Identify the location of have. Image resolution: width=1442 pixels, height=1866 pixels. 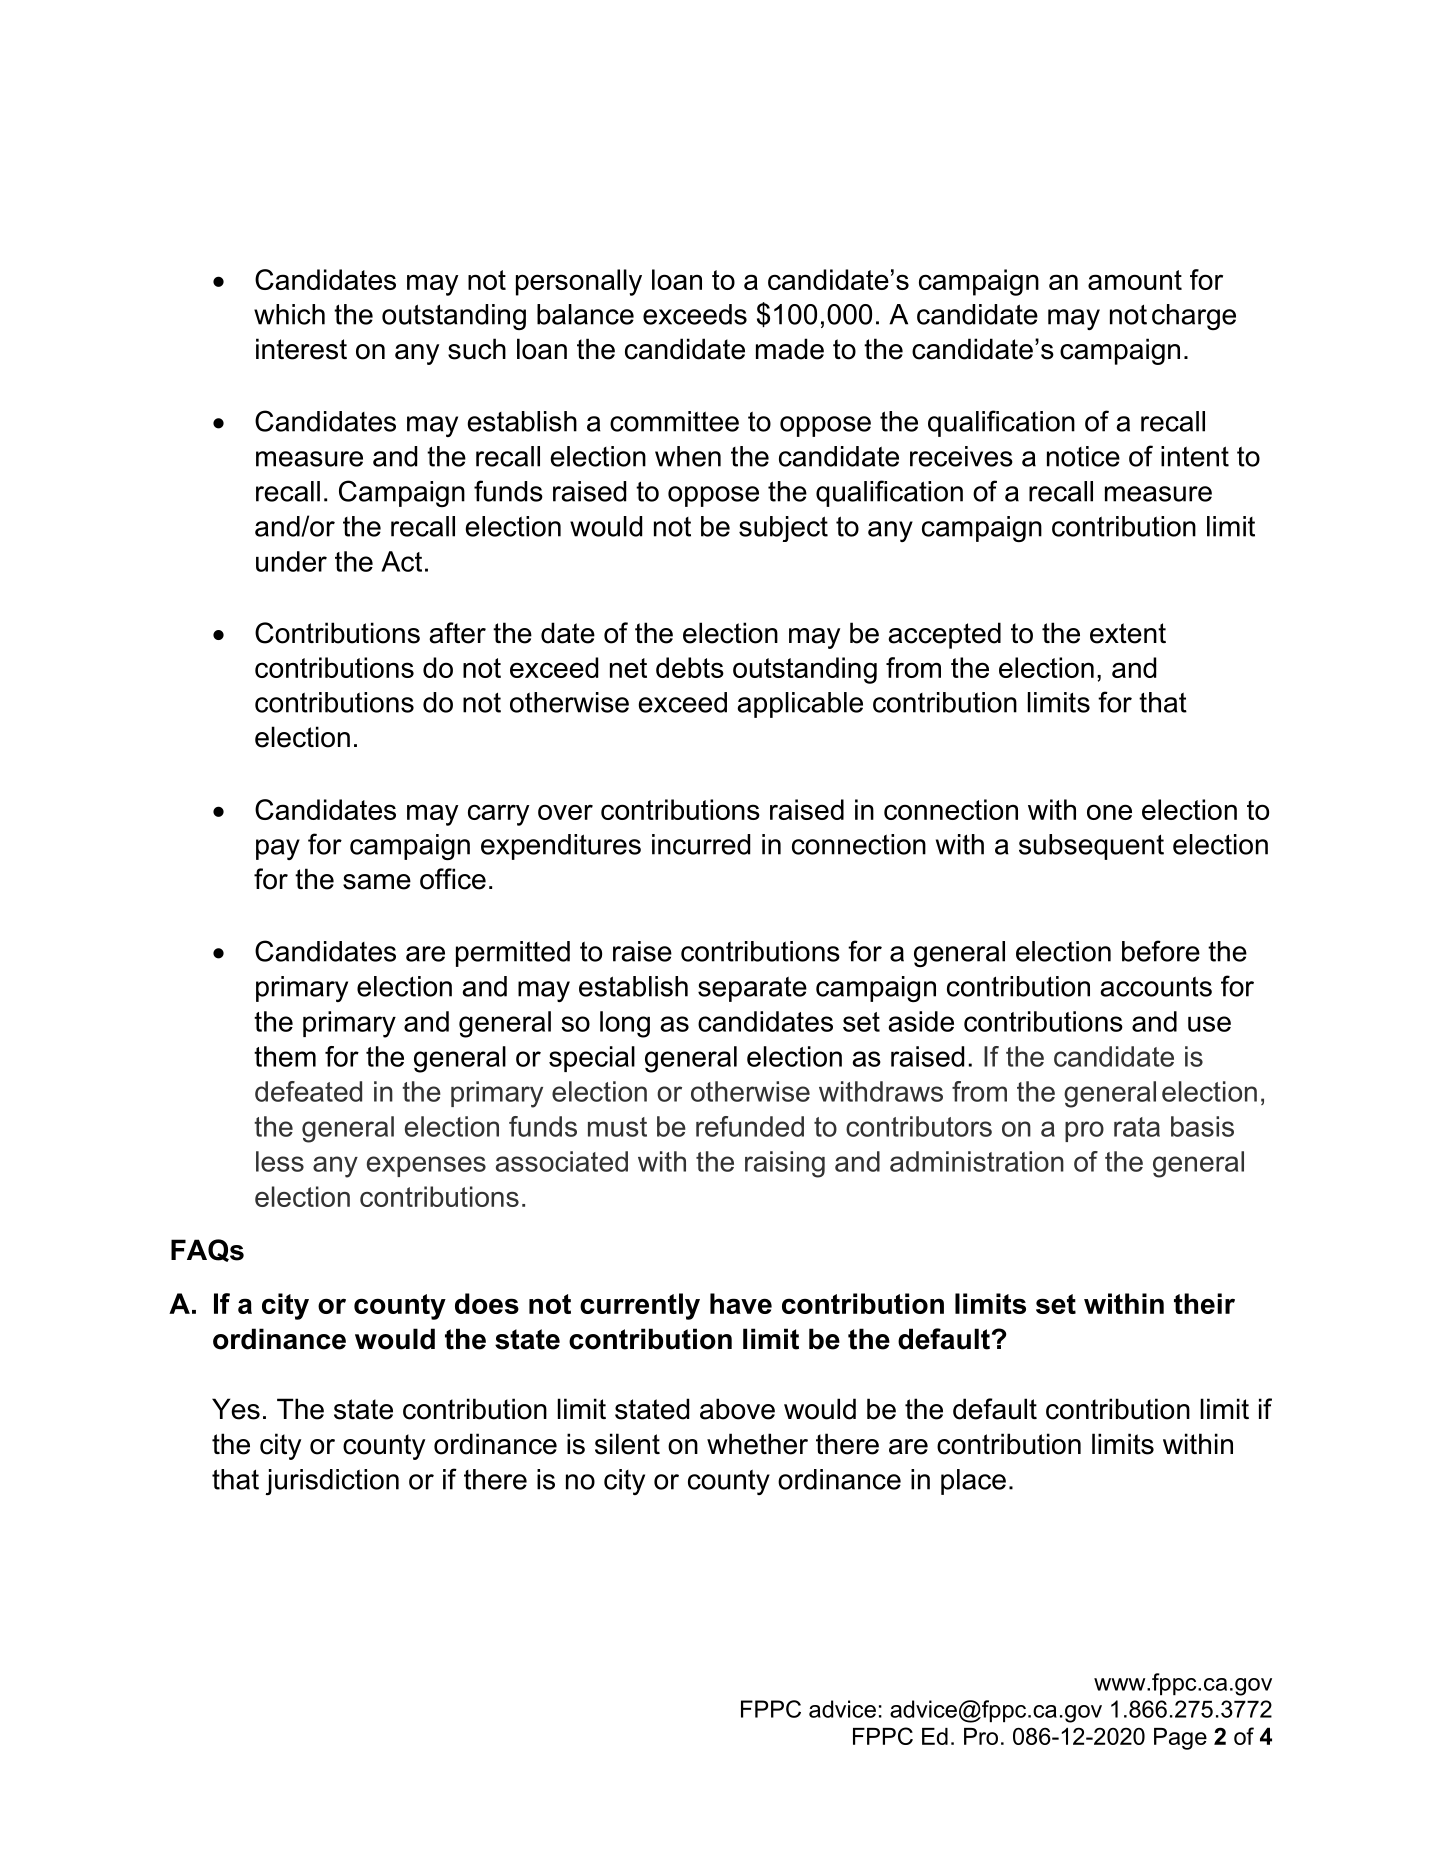
(741, 1303).
